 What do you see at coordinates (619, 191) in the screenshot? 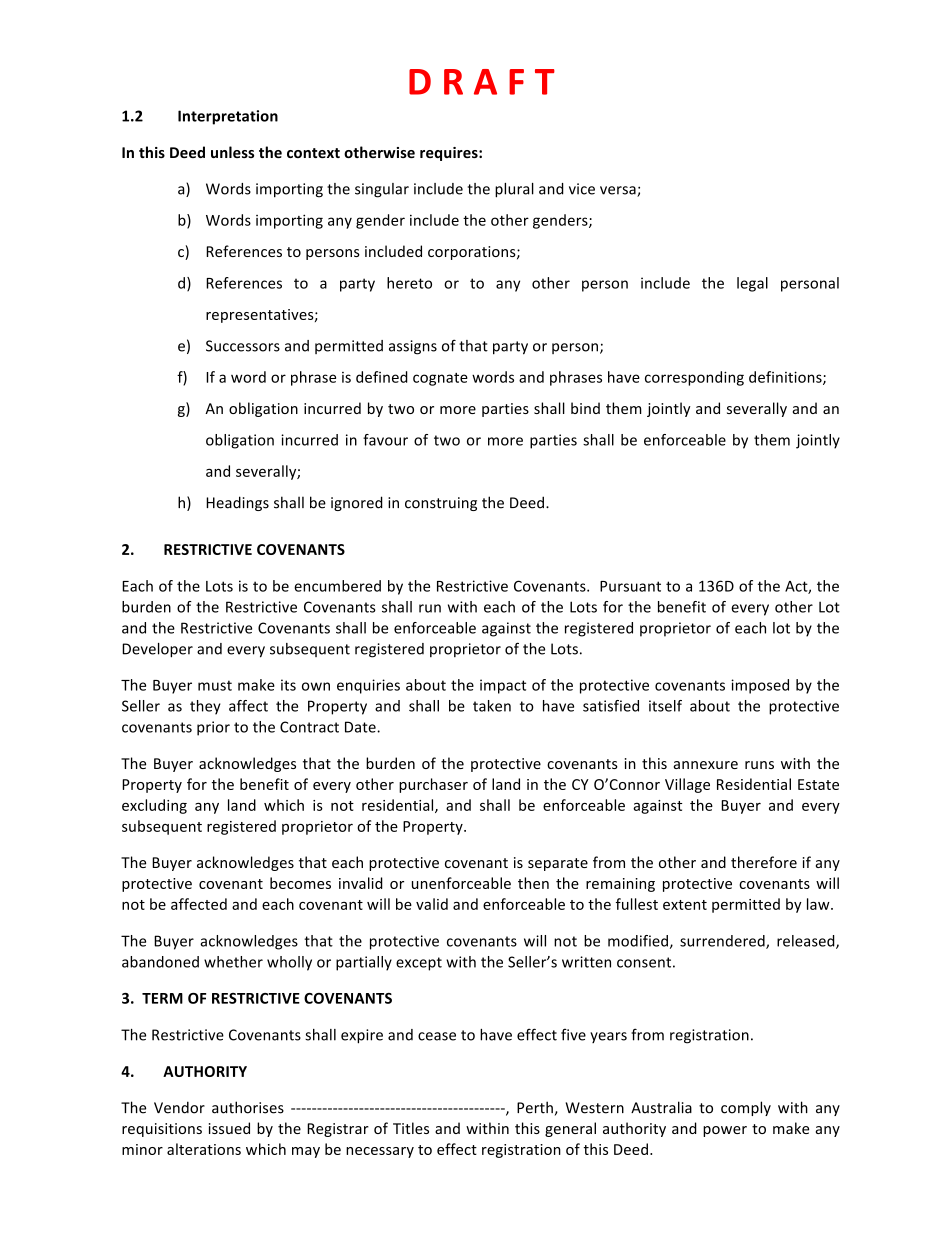
I see `versa` at bounding box center [619, 191].
